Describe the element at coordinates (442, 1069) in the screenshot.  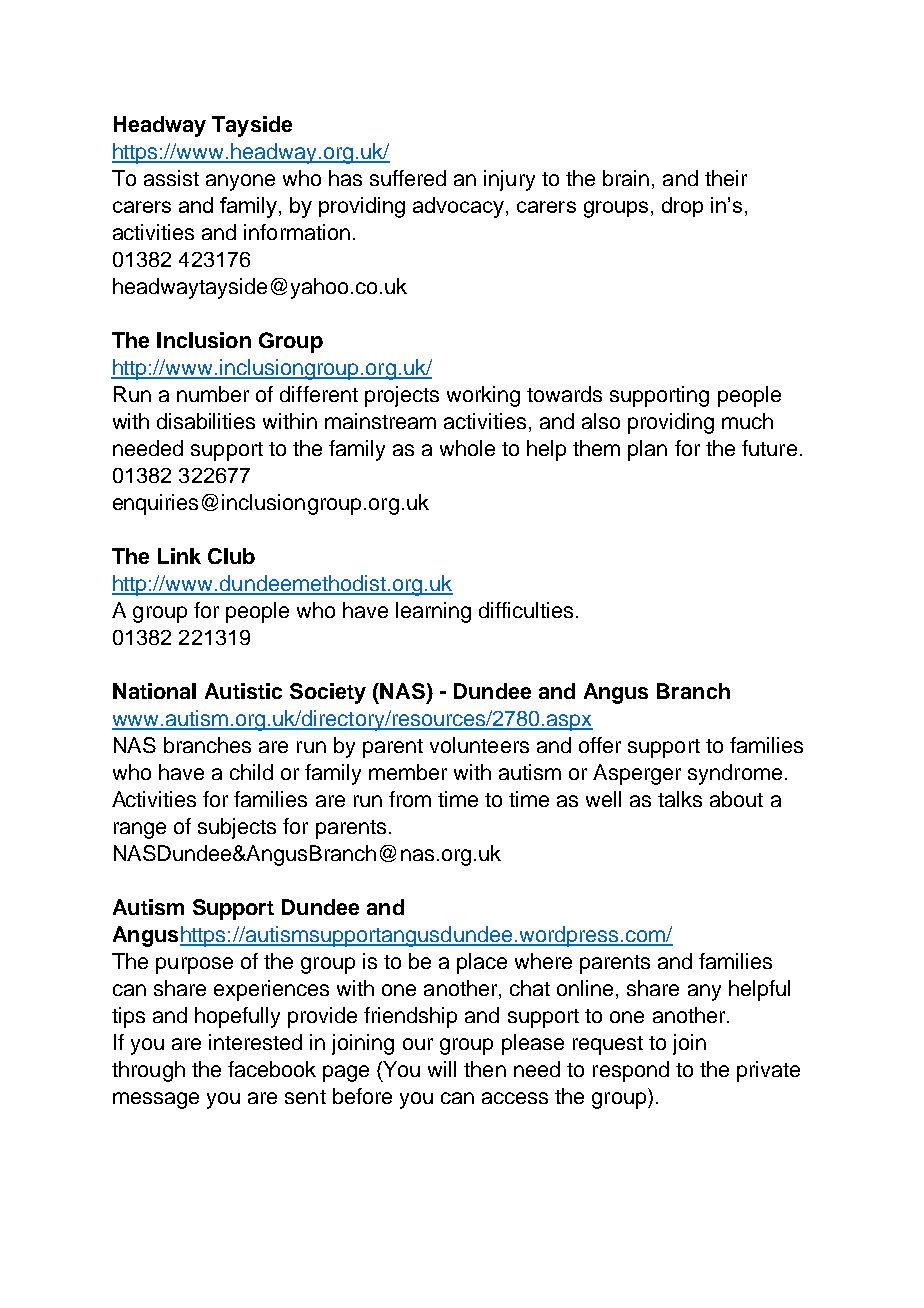
I see `will` at that location.
